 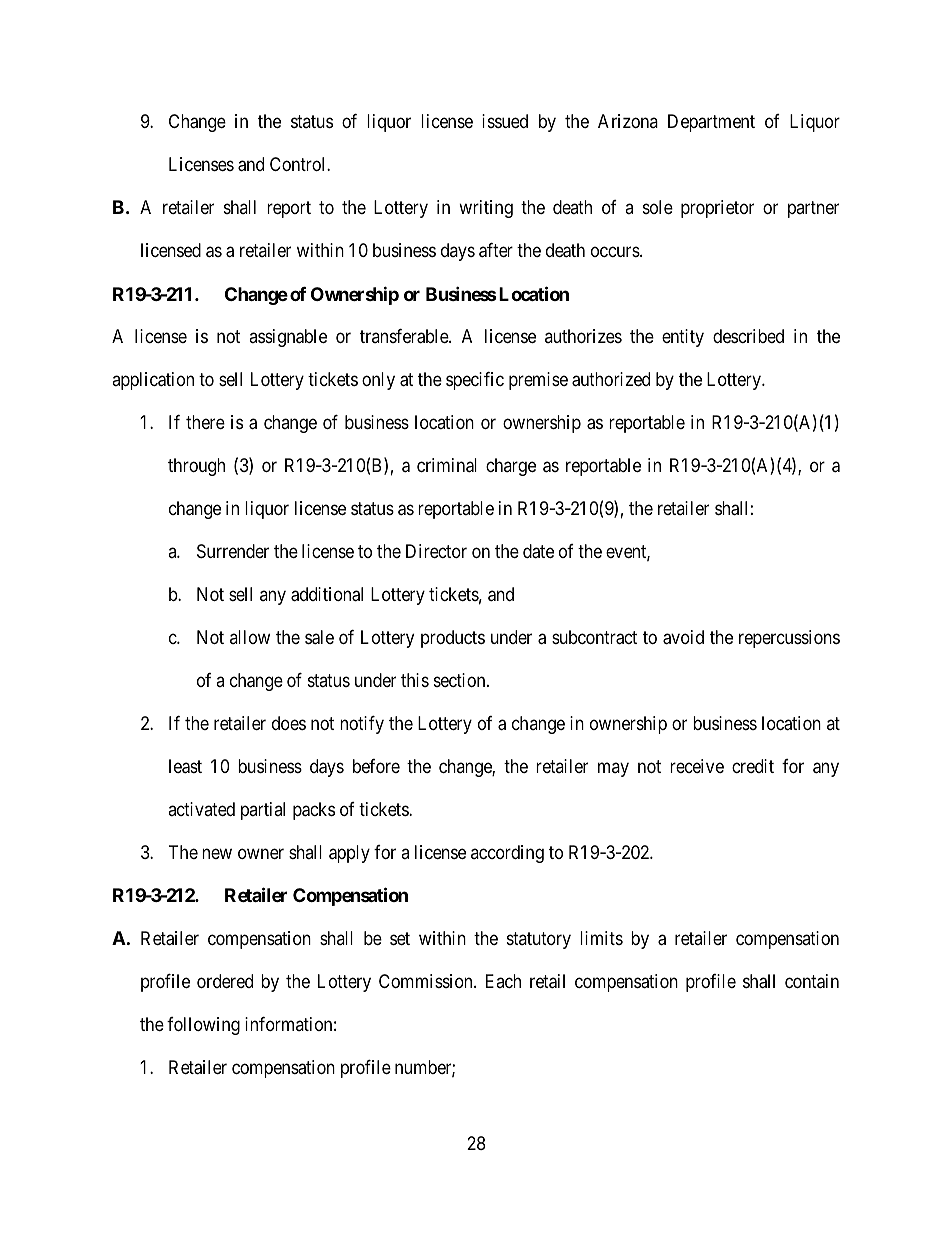 What do you see at coordinates (503, 981) in the screenshot?
I see `Each` at bounding box center [503, 981].
